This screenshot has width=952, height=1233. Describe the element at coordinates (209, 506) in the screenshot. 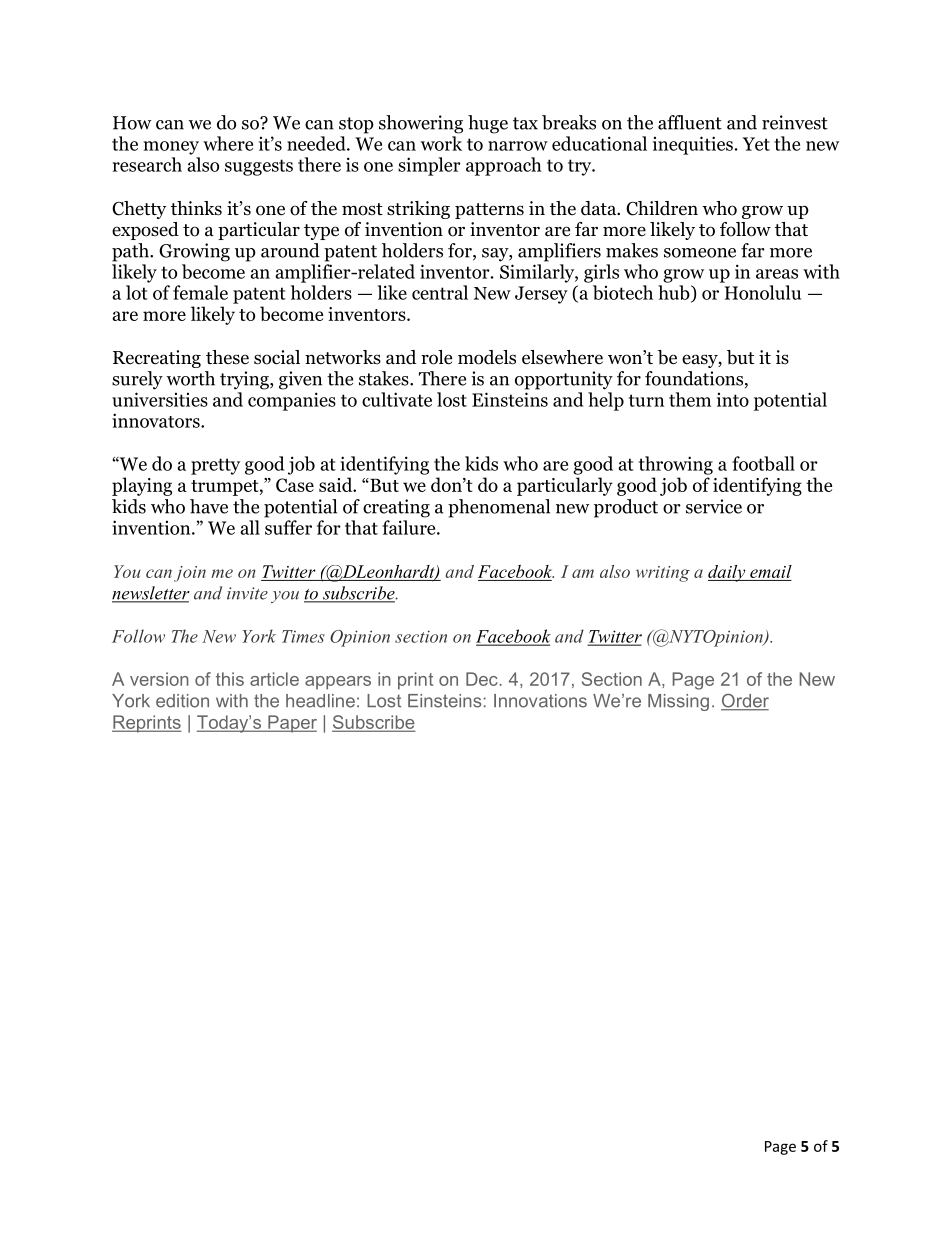

I see `have` at that location.
